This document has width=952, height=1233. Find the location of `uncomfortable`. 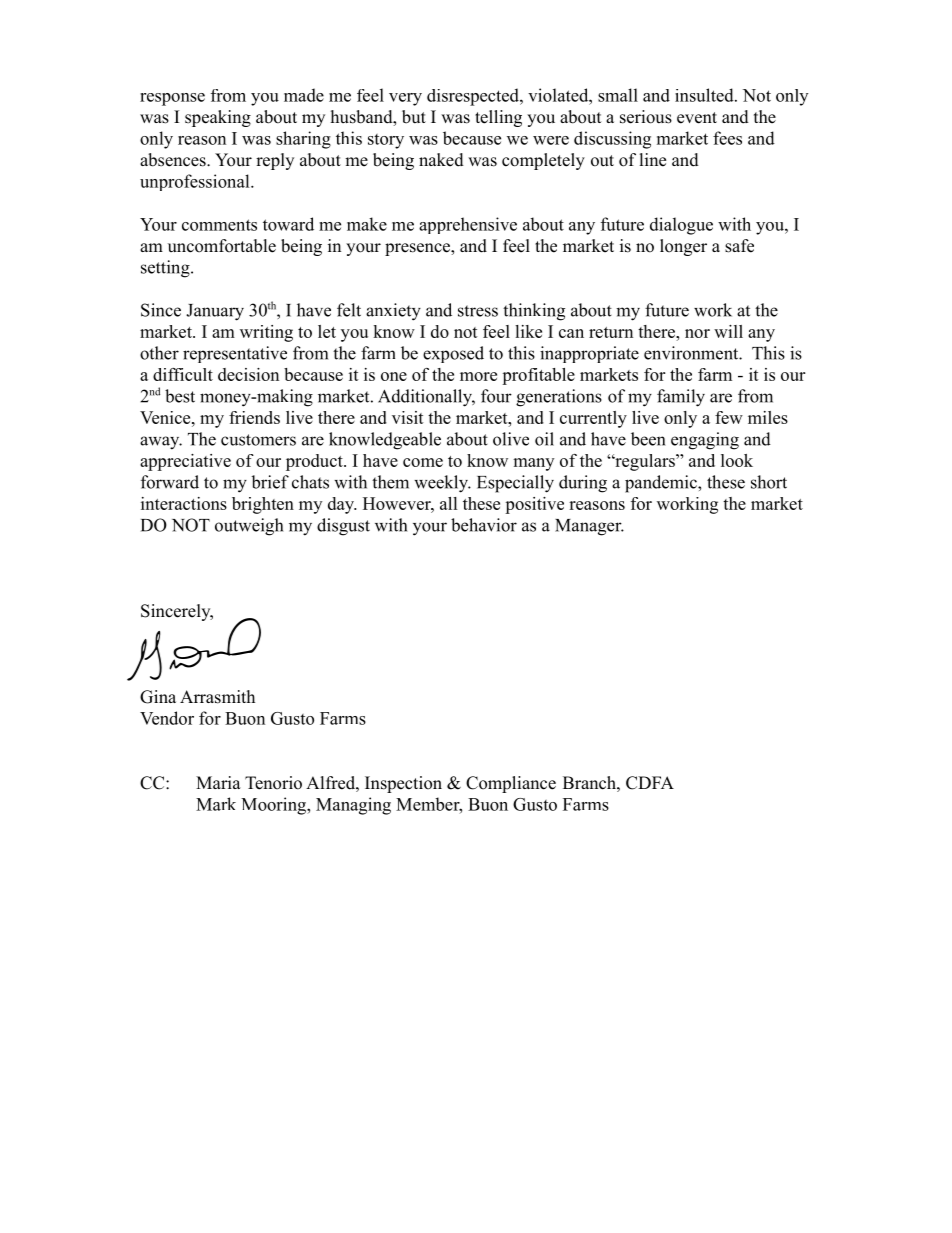

uncomfortable is located at coordinates (222, 246).
